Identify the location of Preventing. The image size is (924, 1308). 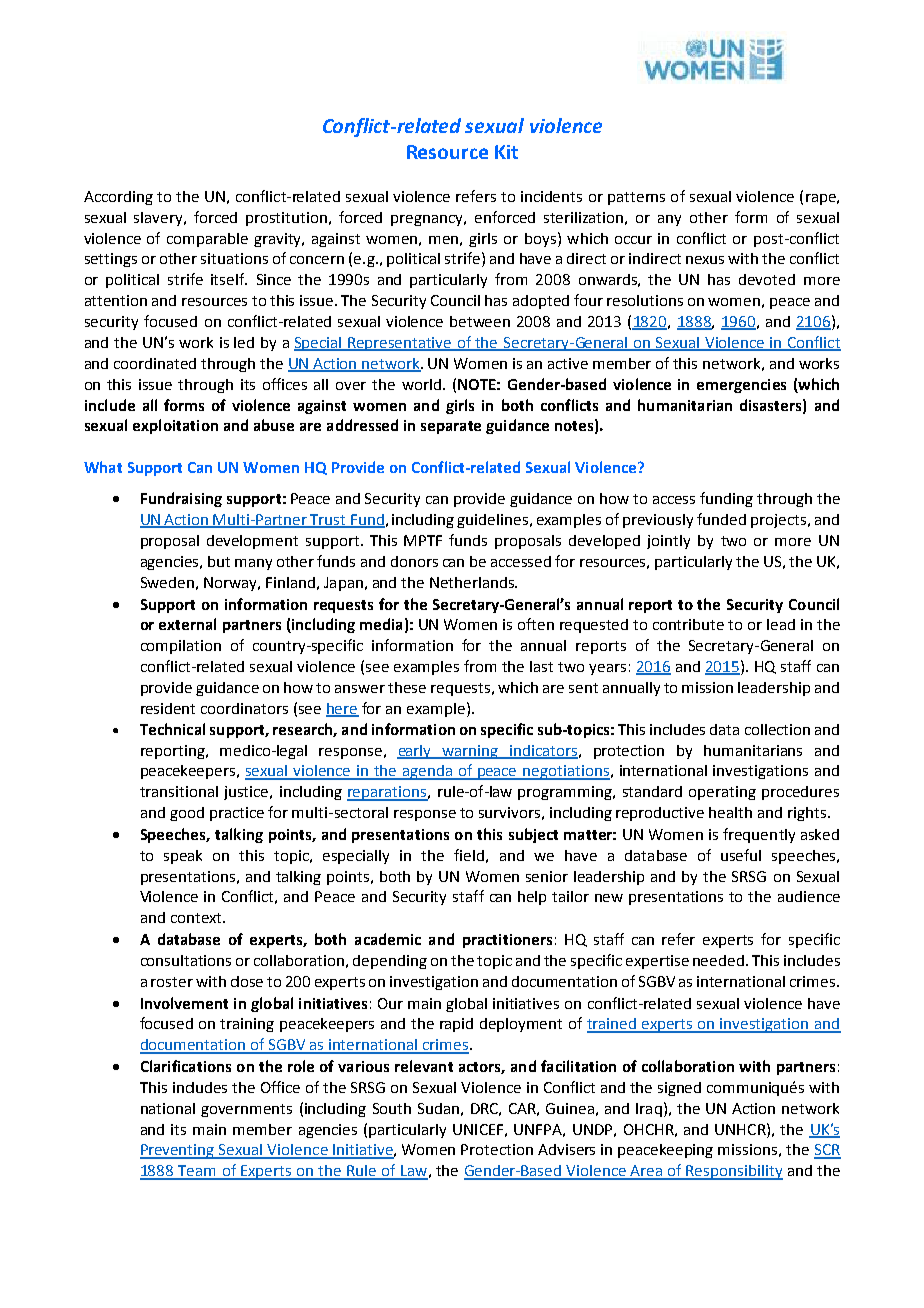
(178, 1151).
